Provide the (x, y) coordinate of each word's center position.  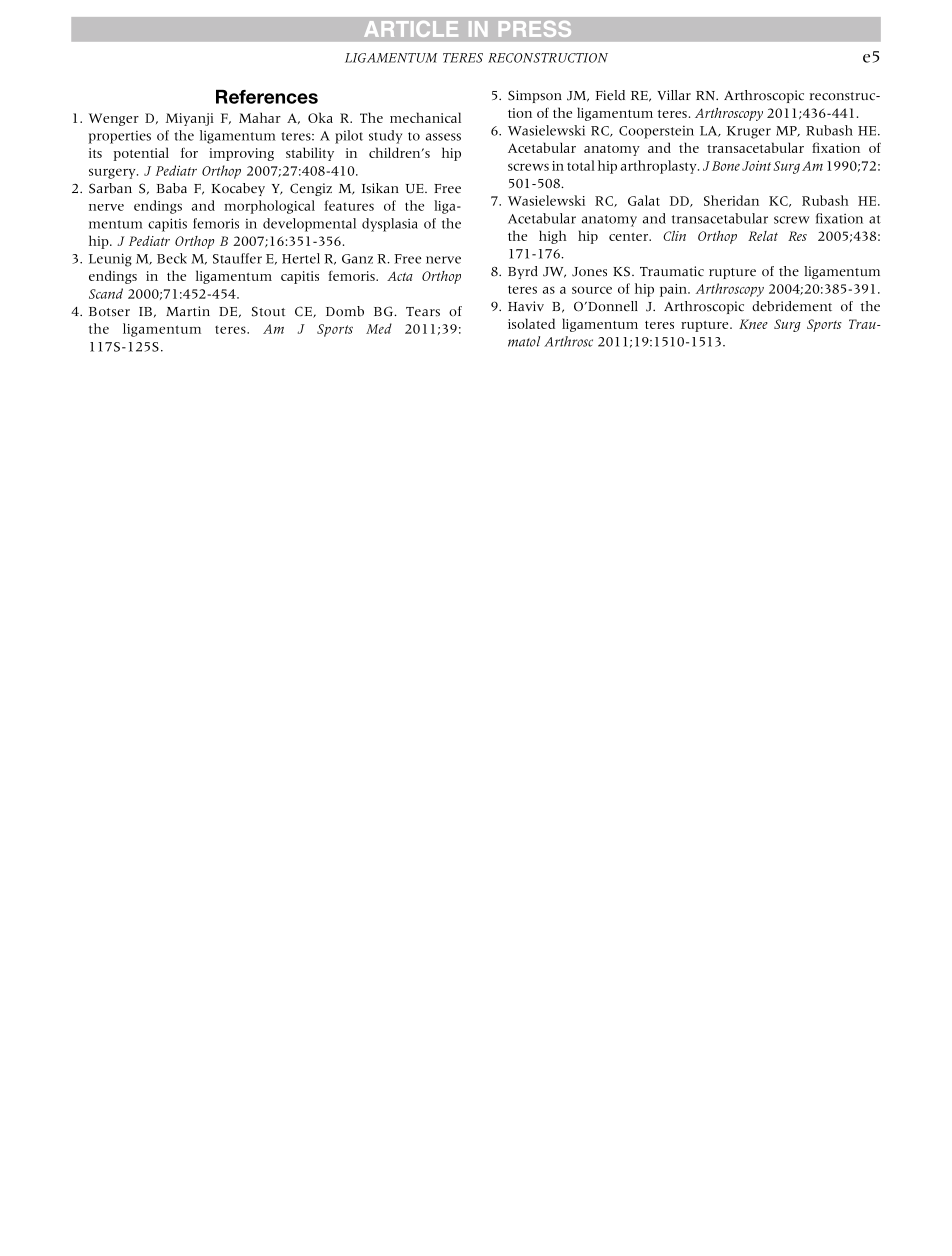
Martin (188, 311)
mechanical (425, 117)
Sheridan (731, 200)
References (267, 97)
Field (610, 95)
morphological (269, 207)
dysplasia (390, 225)
